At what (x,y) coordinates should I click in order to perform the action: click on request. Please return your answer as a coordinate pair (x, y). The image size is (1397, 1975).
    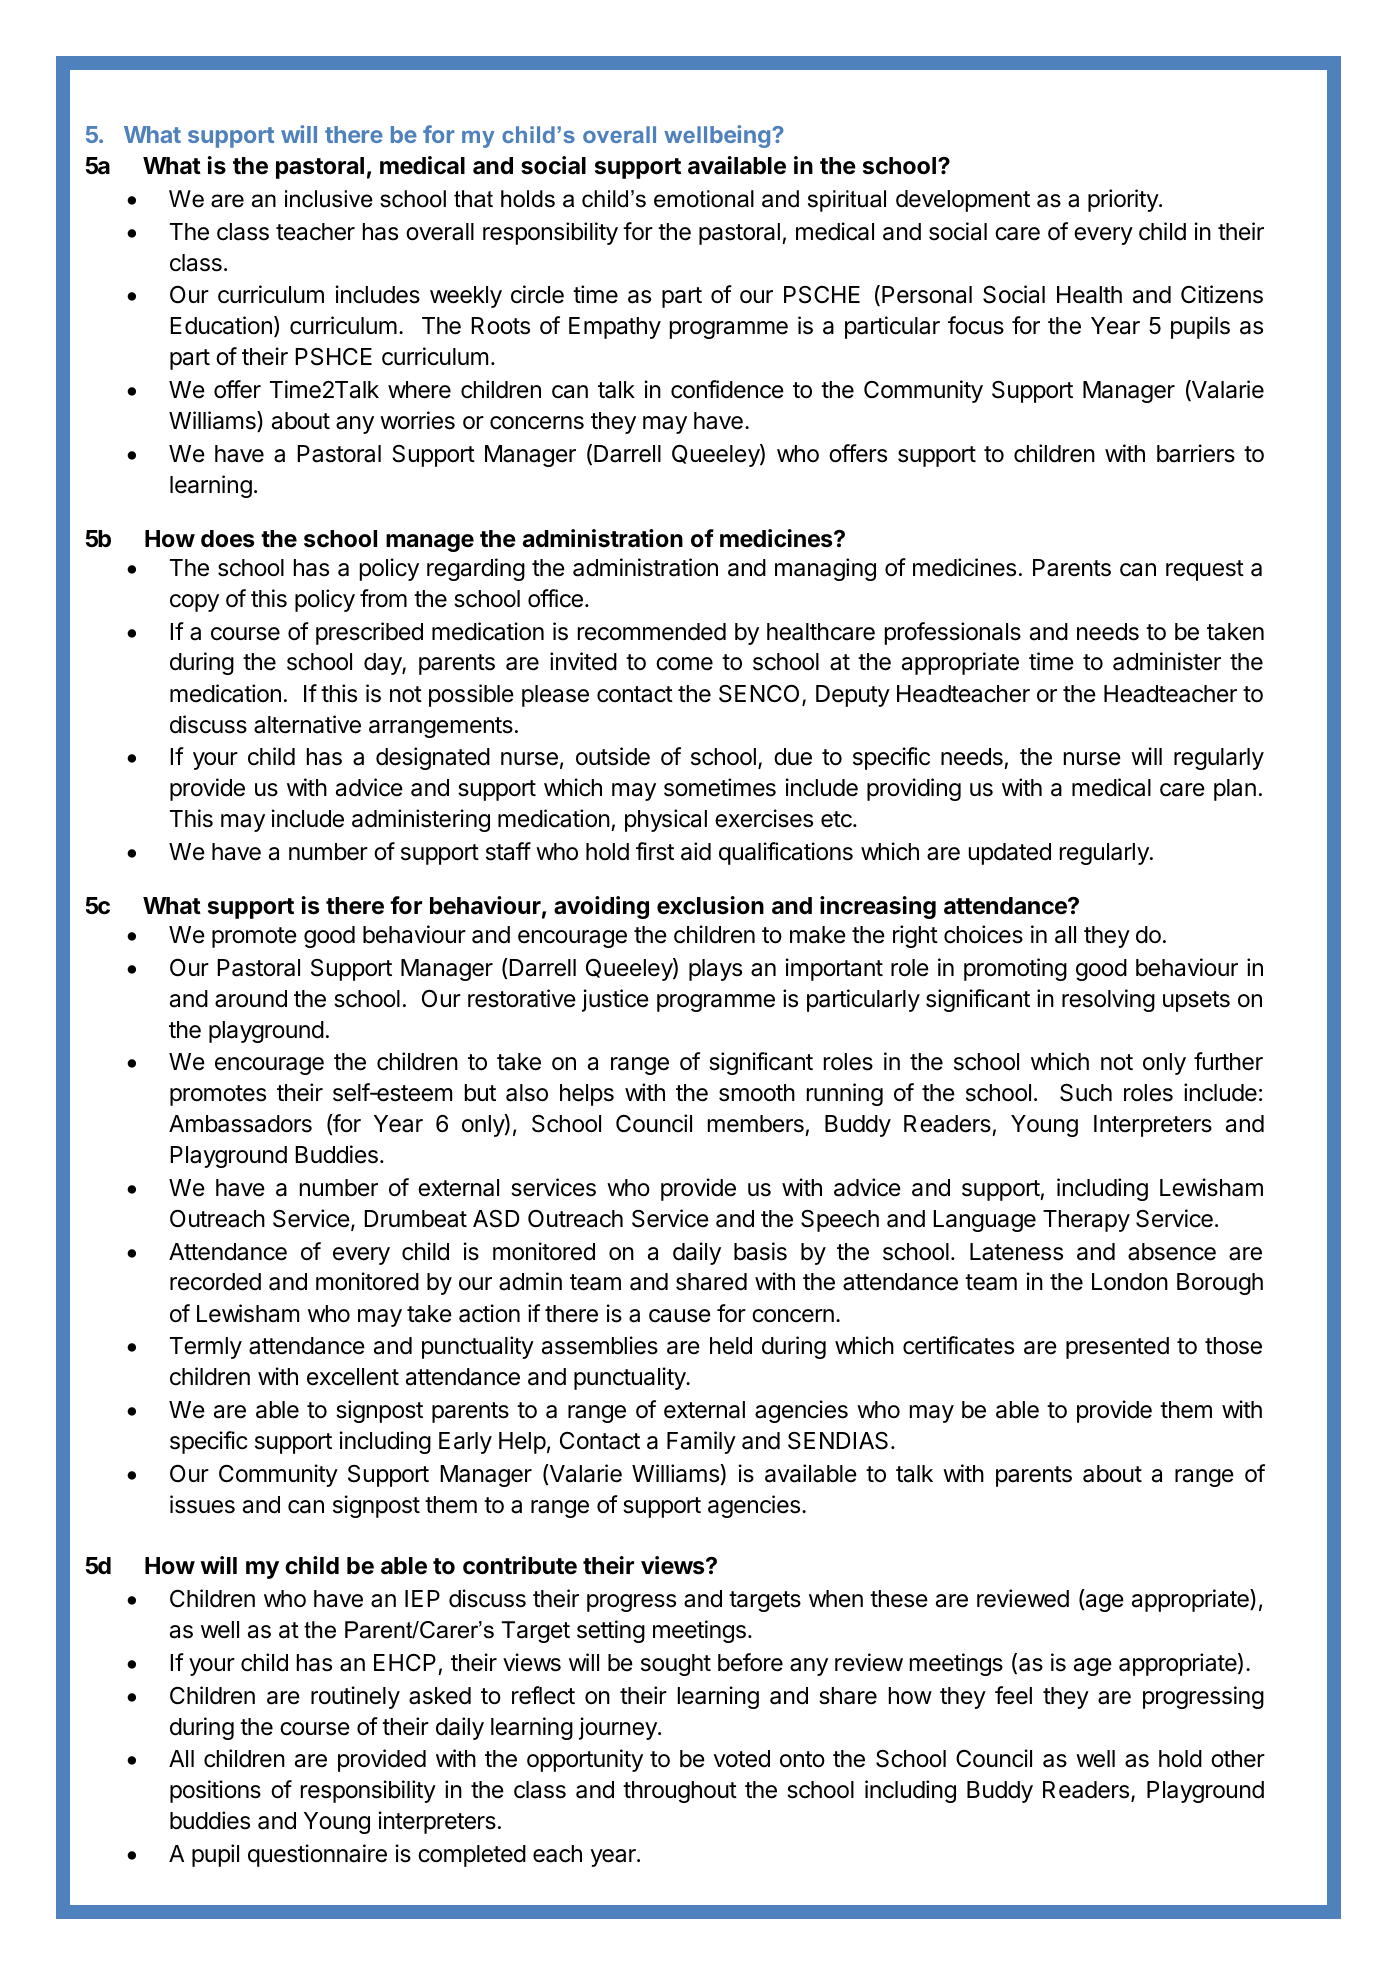
    Looking at the image, I should click on (1205, 570).
